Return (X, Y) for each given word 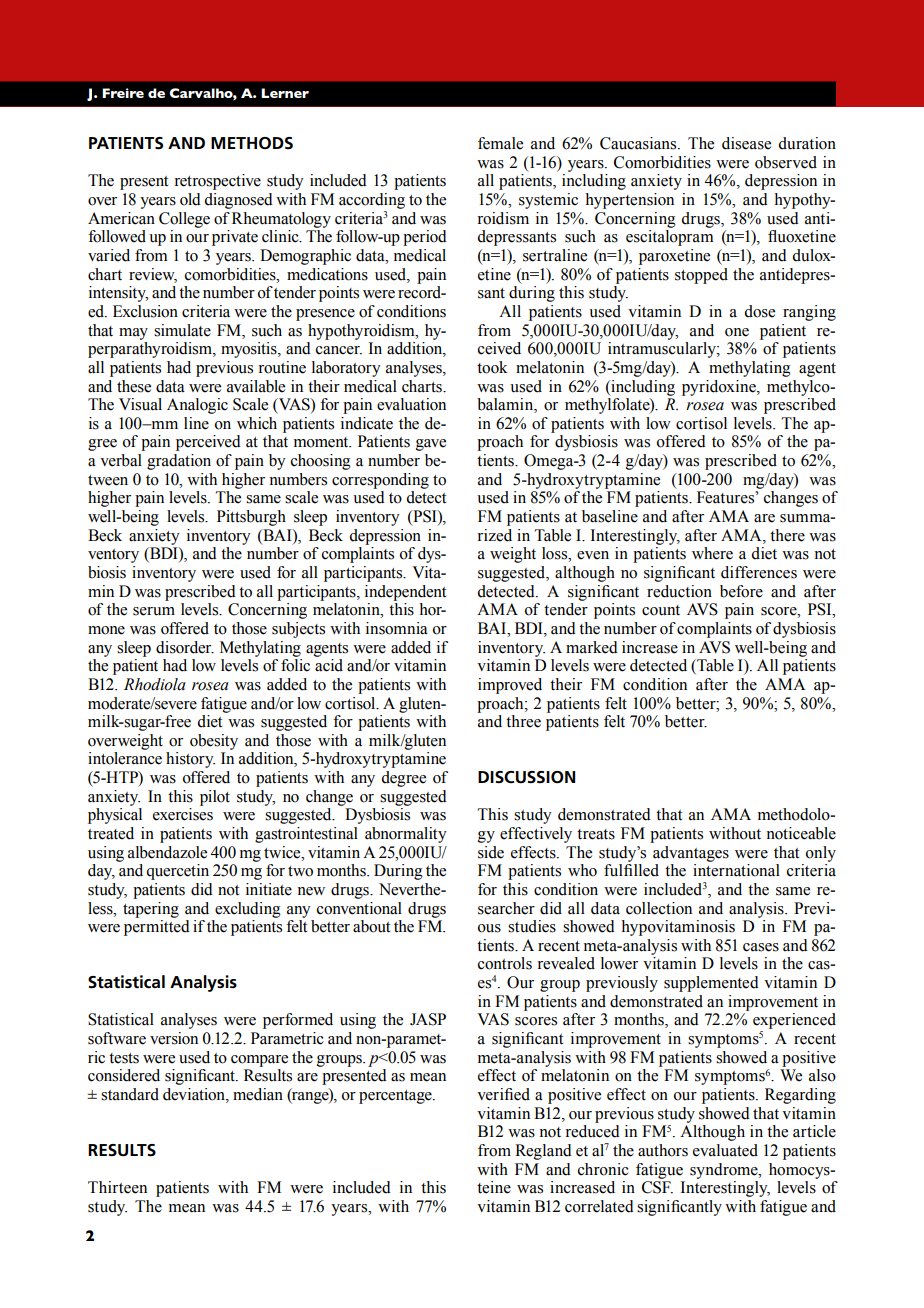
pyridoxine (720, 388)
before (741, 591)
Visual (140, 404)
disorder (185, 647)
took (492, 367)
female (500, 143)
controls (505, 963)
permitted (157, 928)
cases (761, 947)
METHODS (252, 143)
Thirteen (117, 1187)
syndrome (725, 1171)
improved (510, 686)
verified (503, 1094)
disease (746, 143)
